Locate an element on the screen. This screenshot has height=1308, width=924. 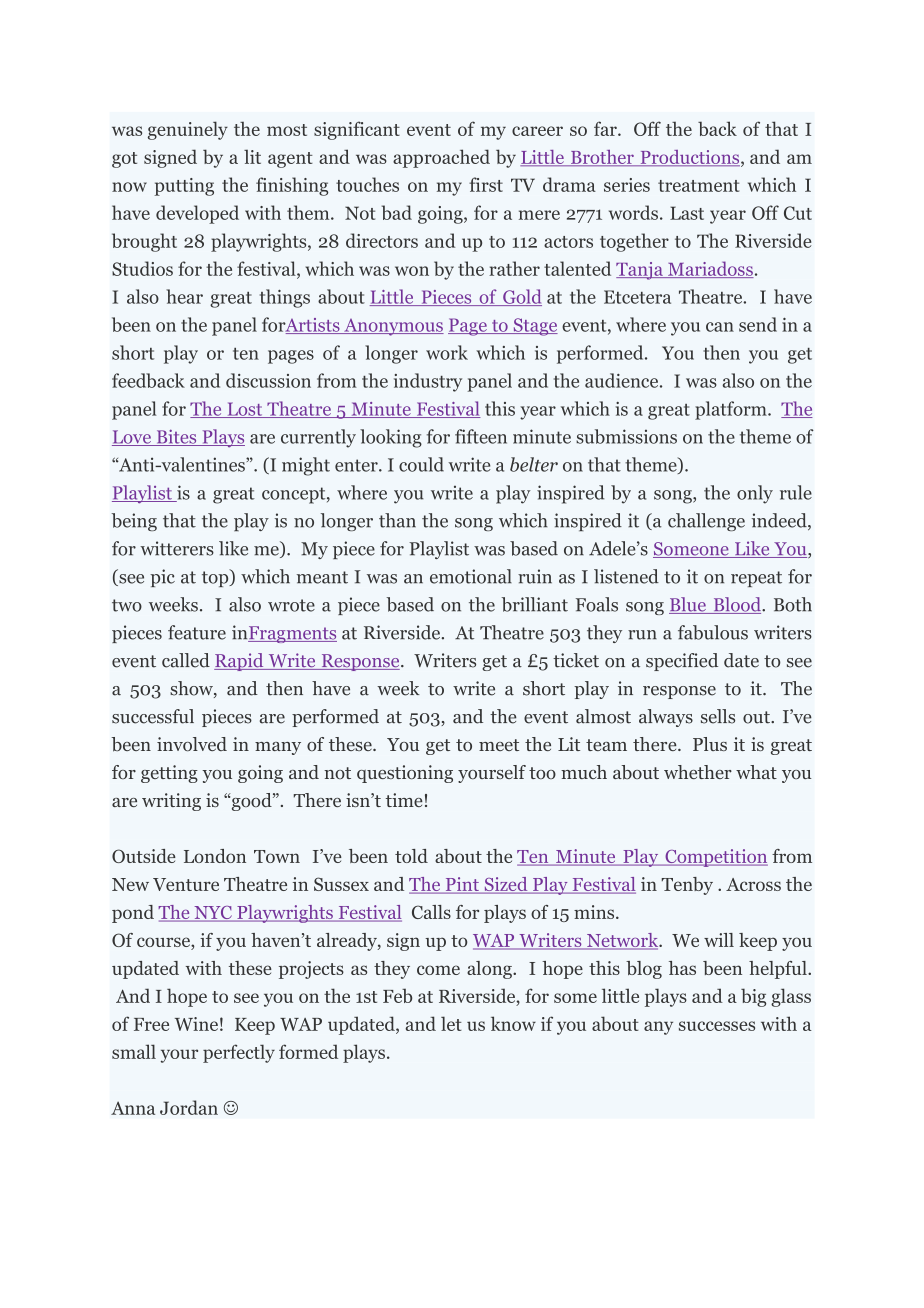
send is located at coordinates (758, 324).
